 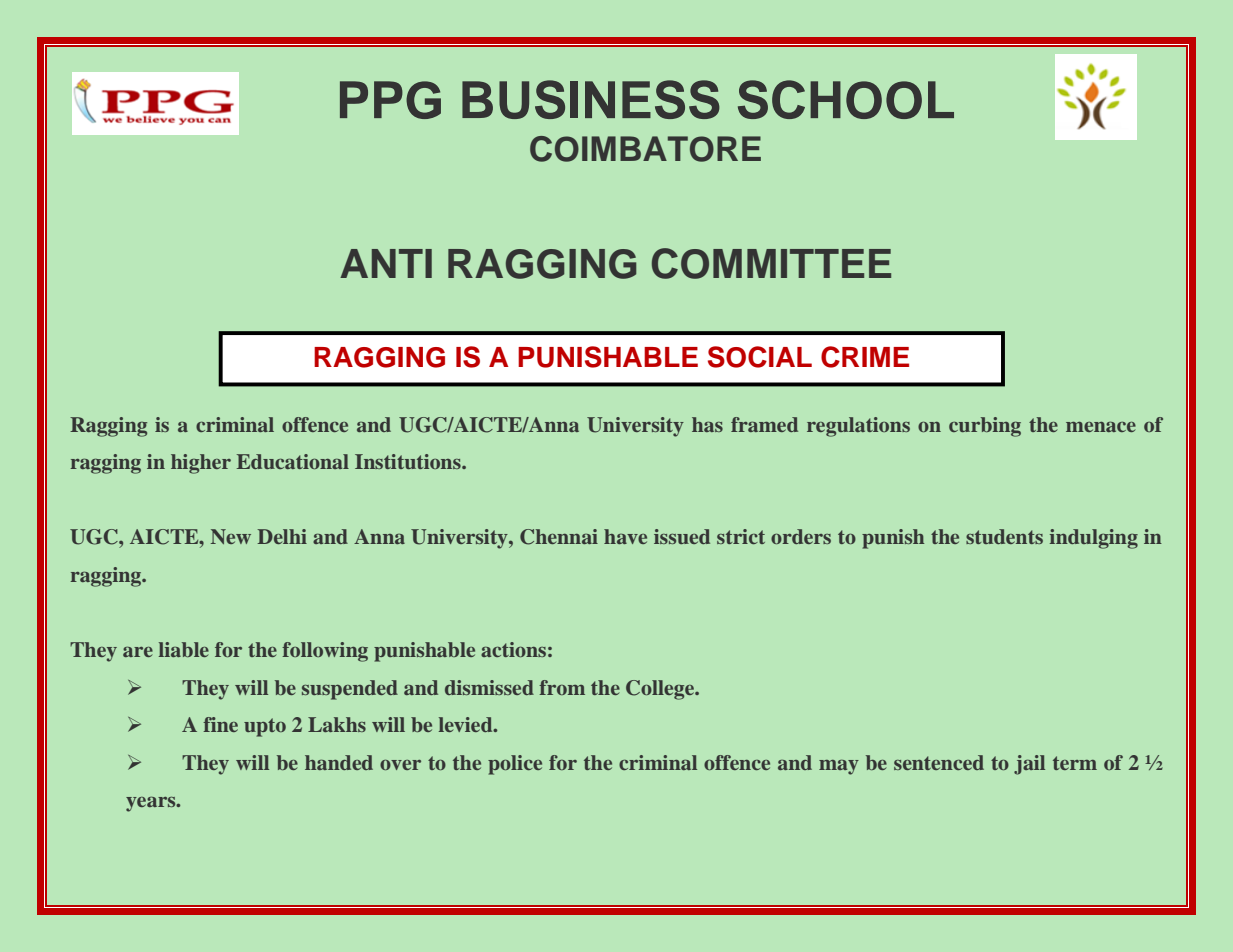 I want to click on BUSINESS, so click(x=591, y=99).
